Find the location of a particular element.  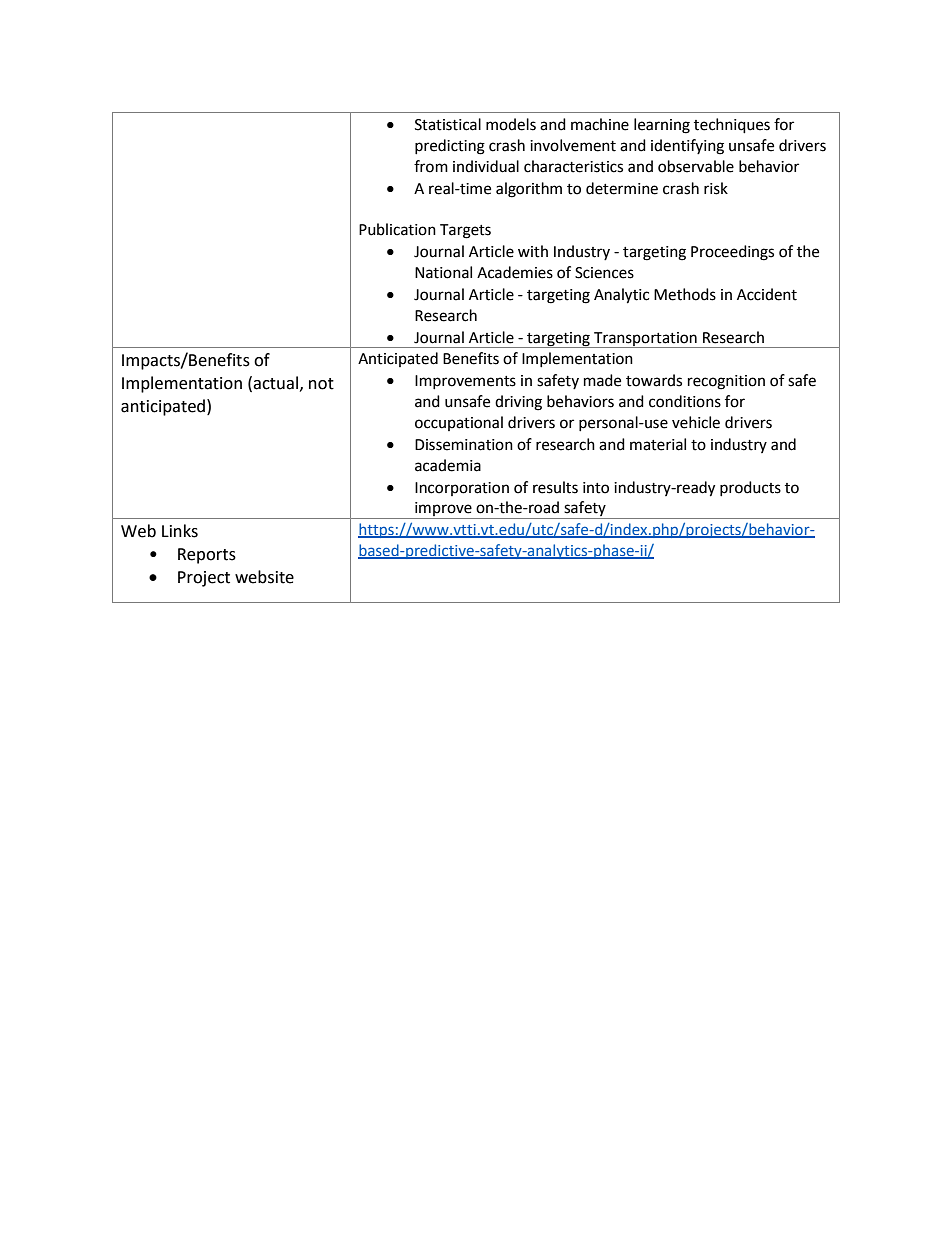

National is located at coordinates (443, 272).
